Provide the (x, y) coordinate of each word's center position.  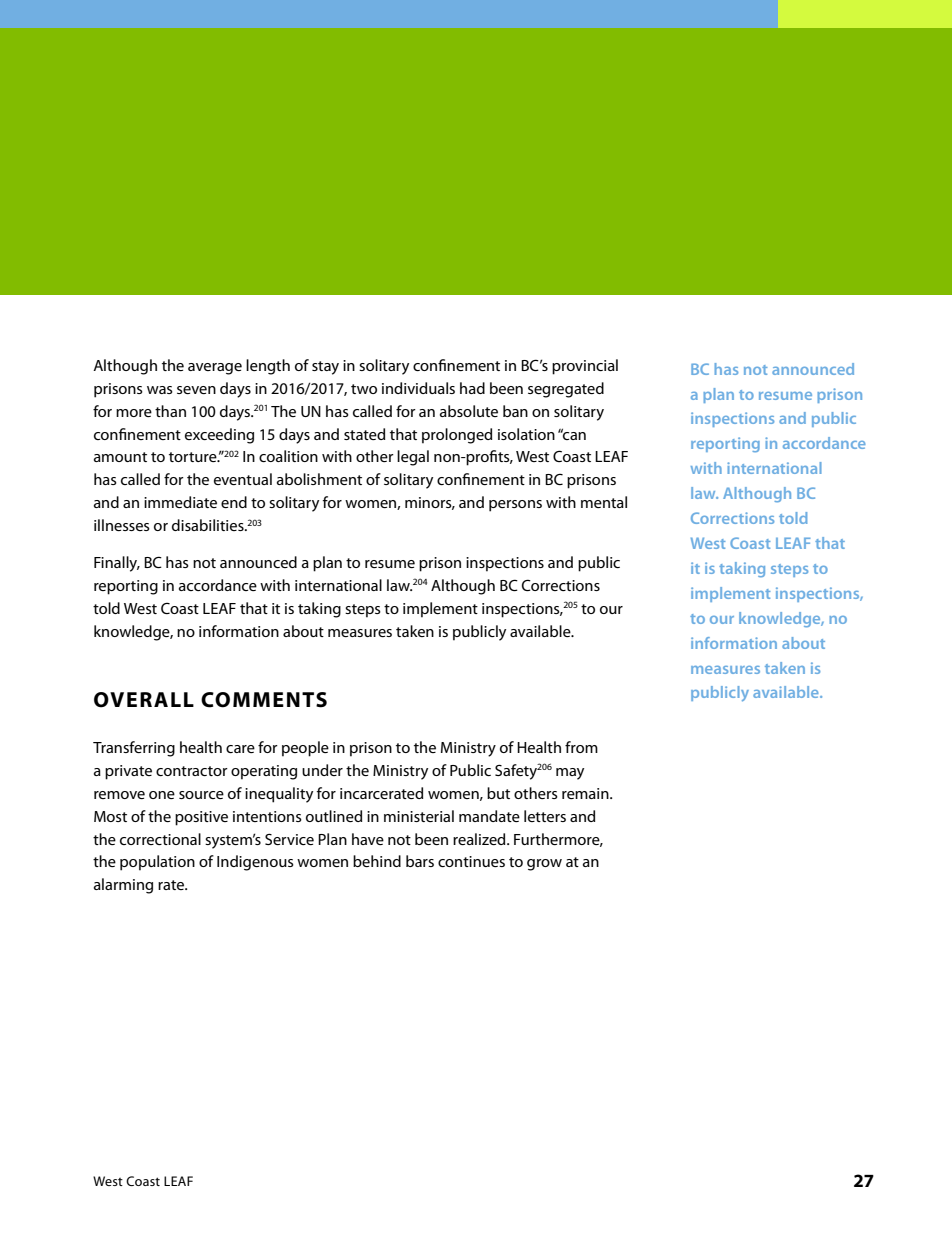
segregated (566, 390)
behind (377, 861)
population (157, 863)
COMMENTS (264, 700)
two (364, 389)
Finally (117, 564)
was (160, 390)
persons (515, 506)
